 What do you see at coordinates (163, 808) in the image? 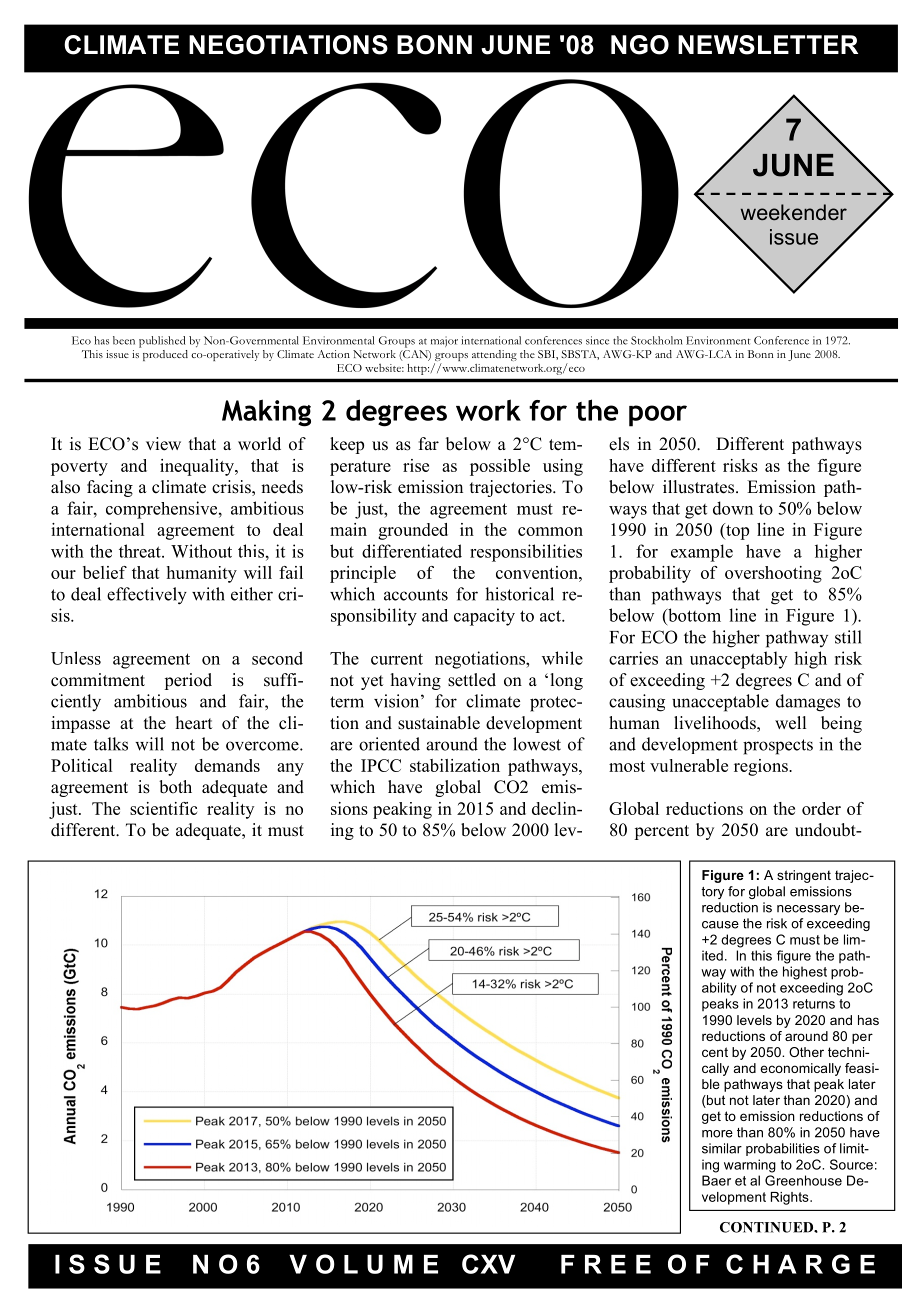
I see `scientific` at bounding box center [163, 808].
